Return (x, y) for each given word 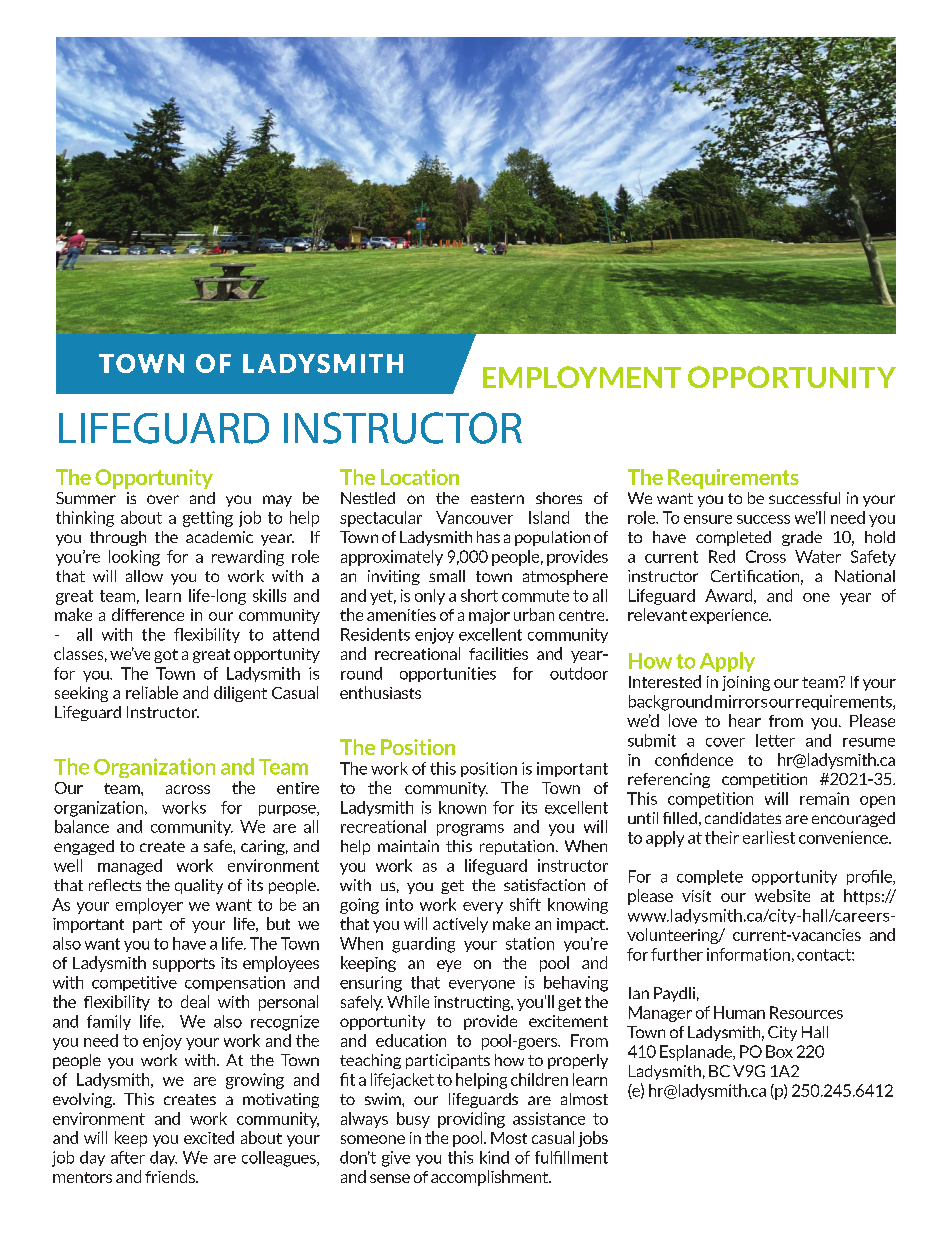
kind (494, 1157)
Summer (86, 498)
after (128, 1157)
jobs (593, 1139)
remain (824, 798)
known (462, 807)
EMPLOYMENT (582, 377)
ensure (708, 519)
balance (82, 826)
